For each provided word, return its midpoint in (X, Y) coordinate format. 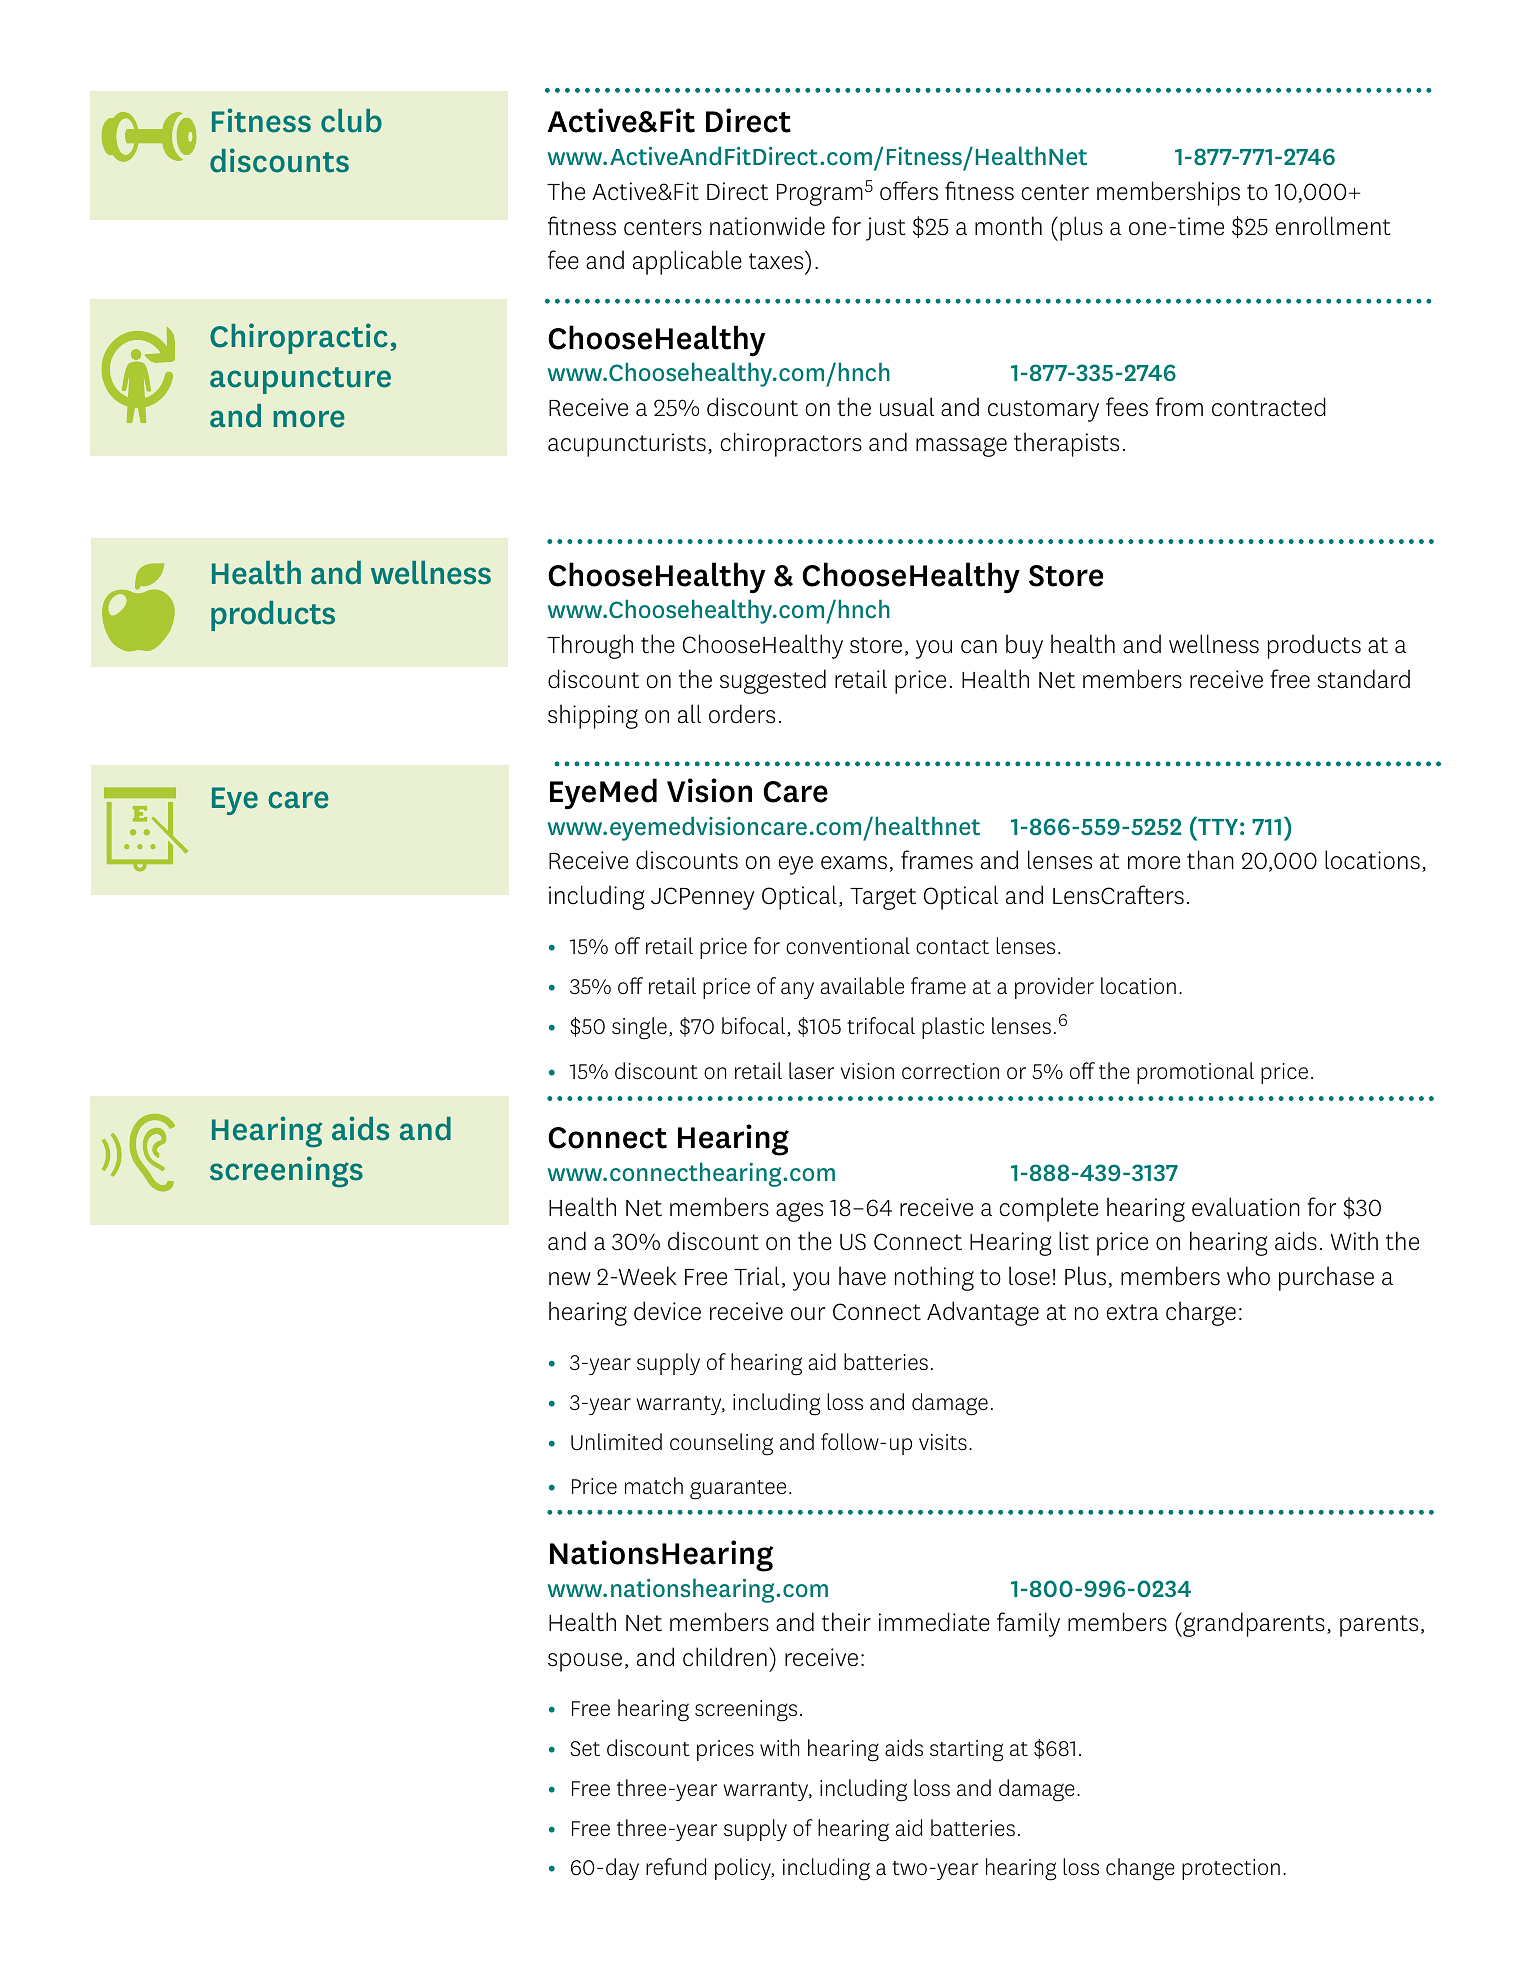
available (862, 985)
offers (909, 191)
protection (1231, 1869)
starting (966, 1751)
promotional (1195, 1073)
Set (585, 1748)
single (639, 1028)
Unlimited (616, 1441)
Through (590, 646)
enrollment (1333, 226)
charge (1201, 1313)
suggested (773, 681)
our (808, 1314)
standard (1363, 679)
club (351, 121)
